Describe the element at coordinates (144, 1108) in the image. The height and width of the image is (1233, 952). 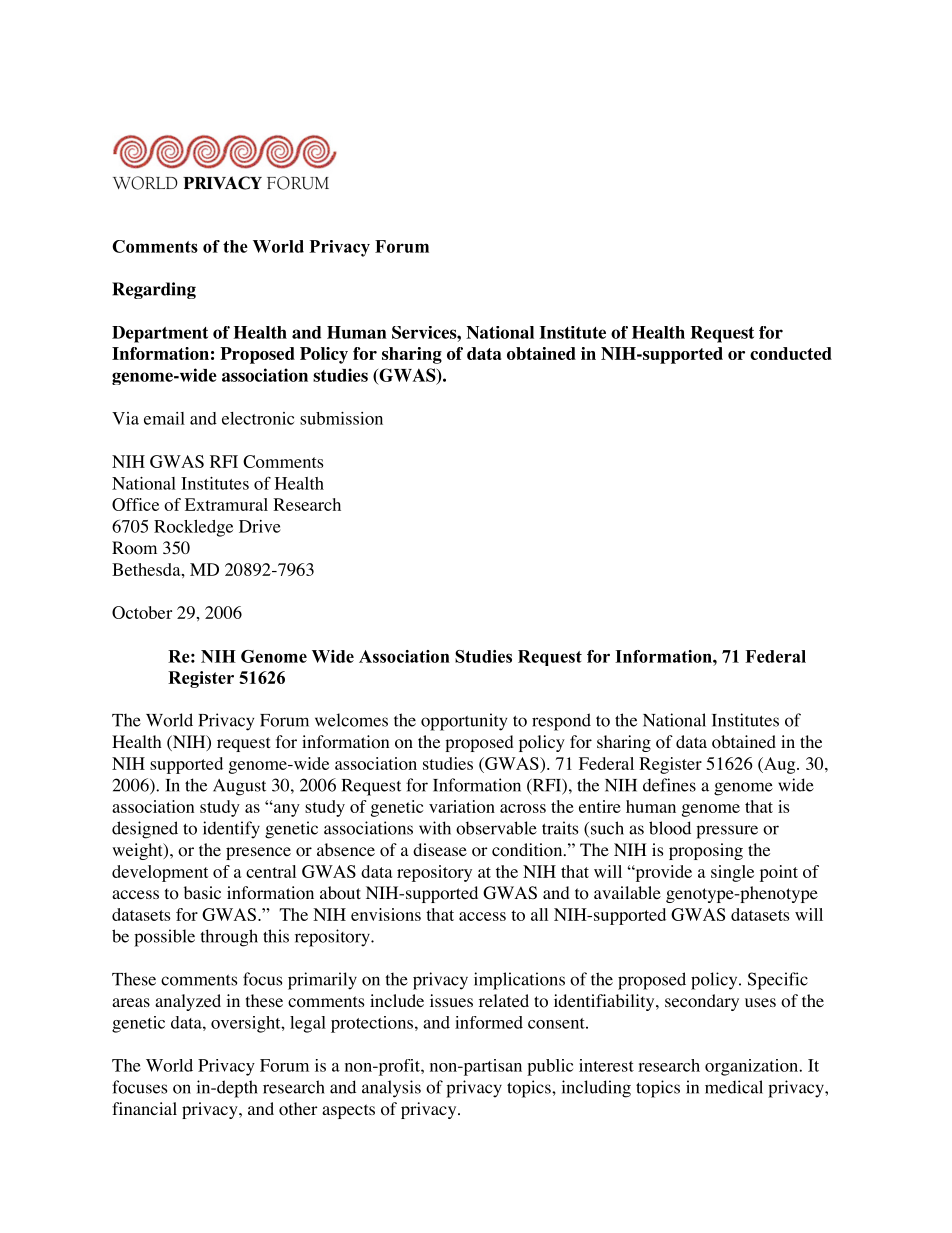
I see `financial` at that location.
